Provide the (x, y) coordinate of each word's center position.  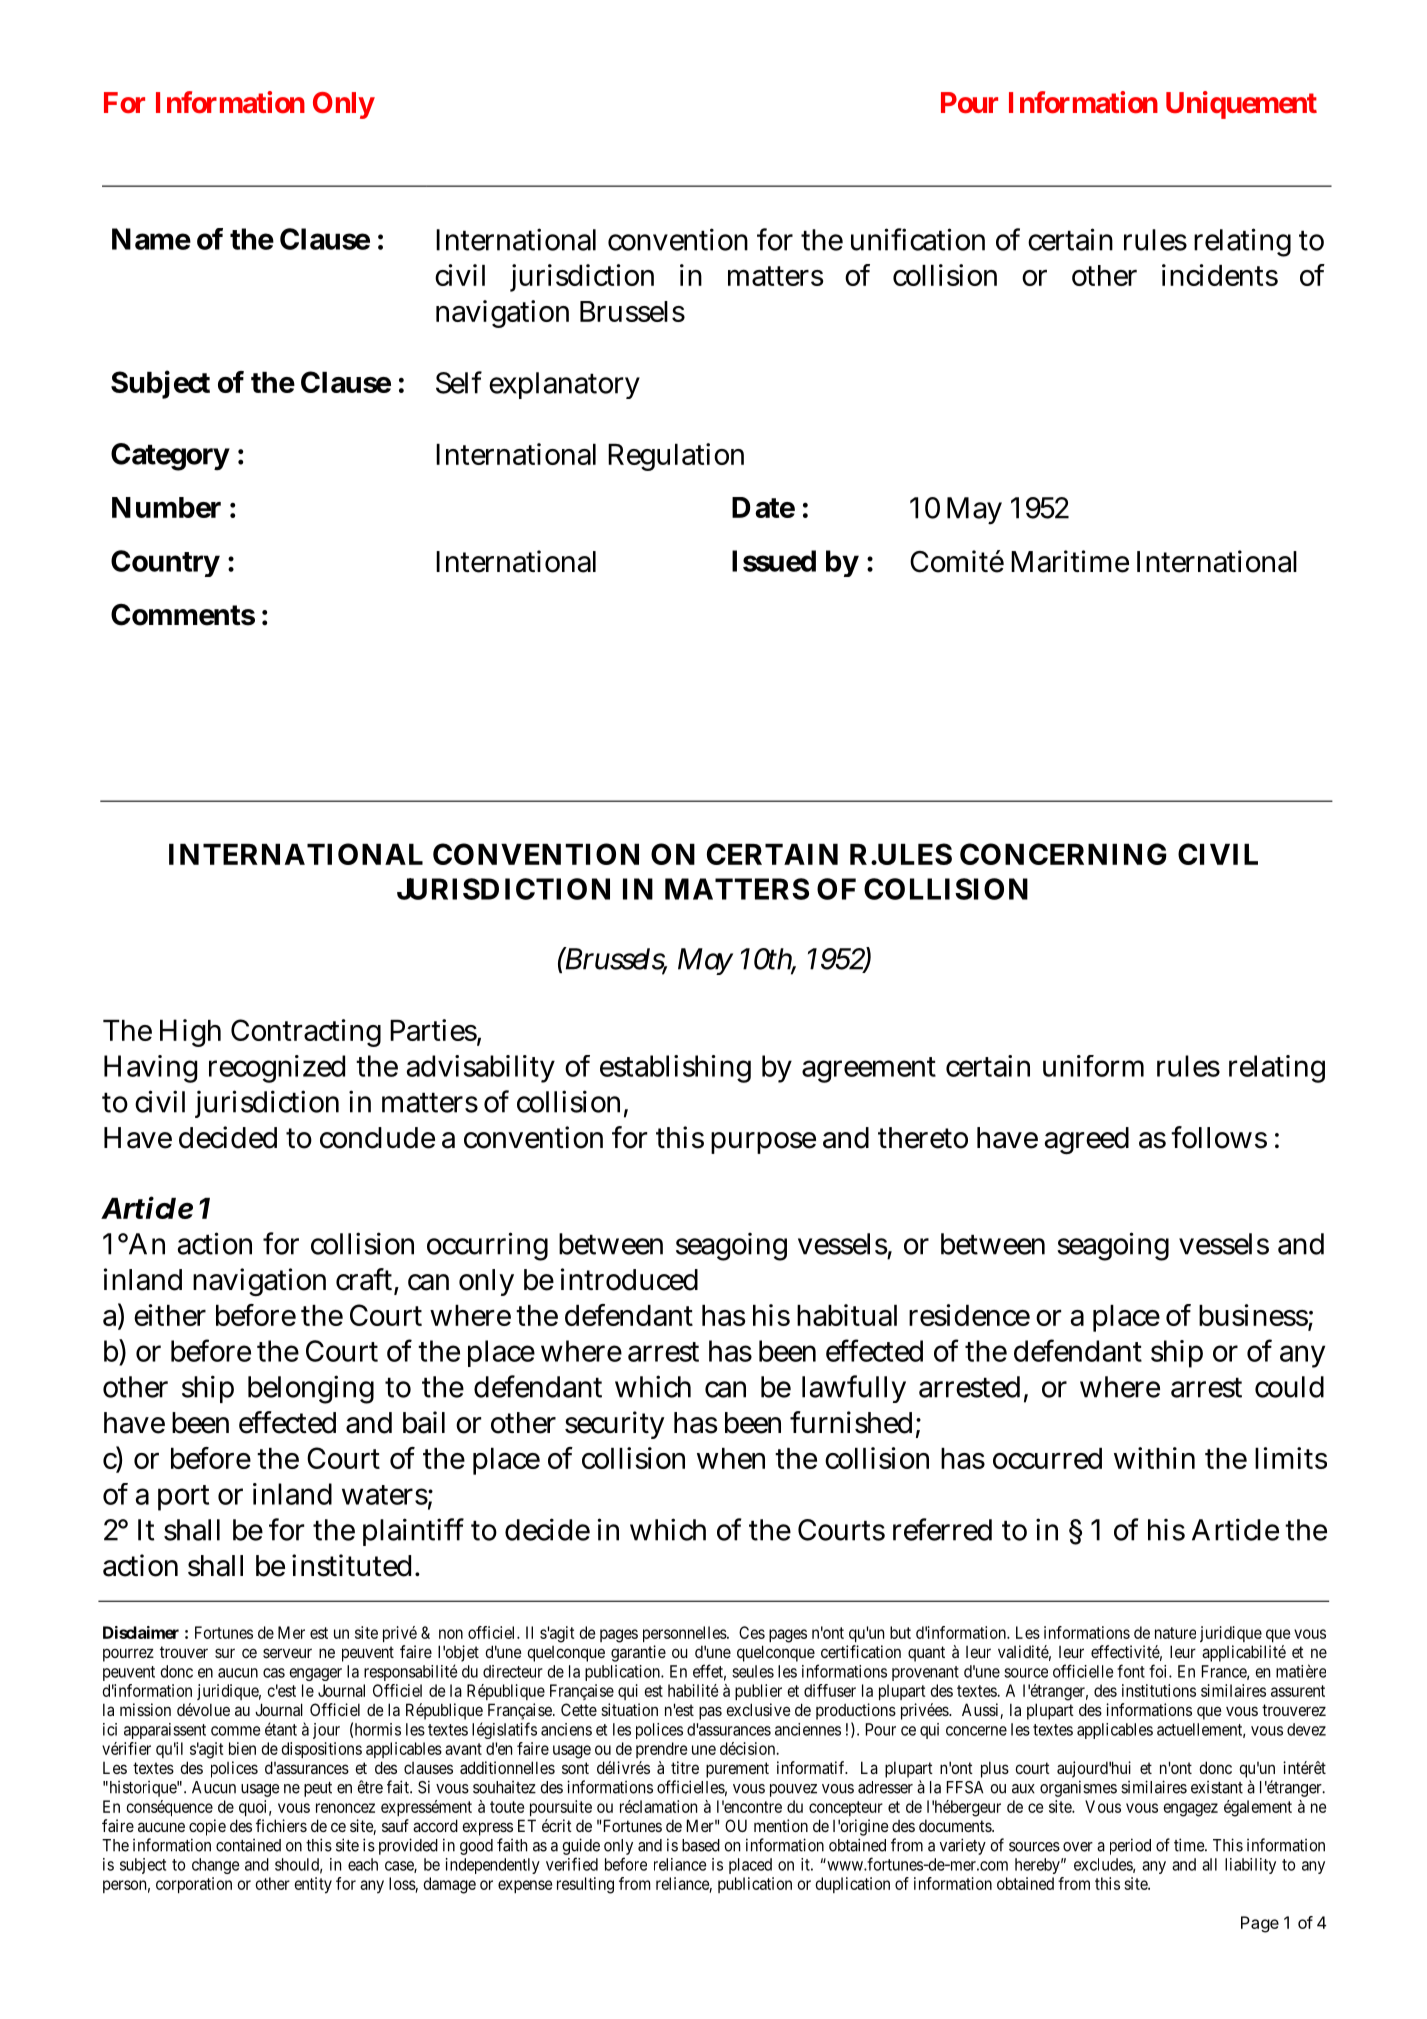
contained (248, 1845)
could (1289, 1387)
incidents (1220, 275)
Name (151, 239)
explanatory (564, 385)
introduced (629, 1279)
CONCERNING (1063, 854)
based (701, 1845)
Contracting (306, 1033)
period (1130, 1846)
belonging (311, 1389)
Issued (774, 561)
